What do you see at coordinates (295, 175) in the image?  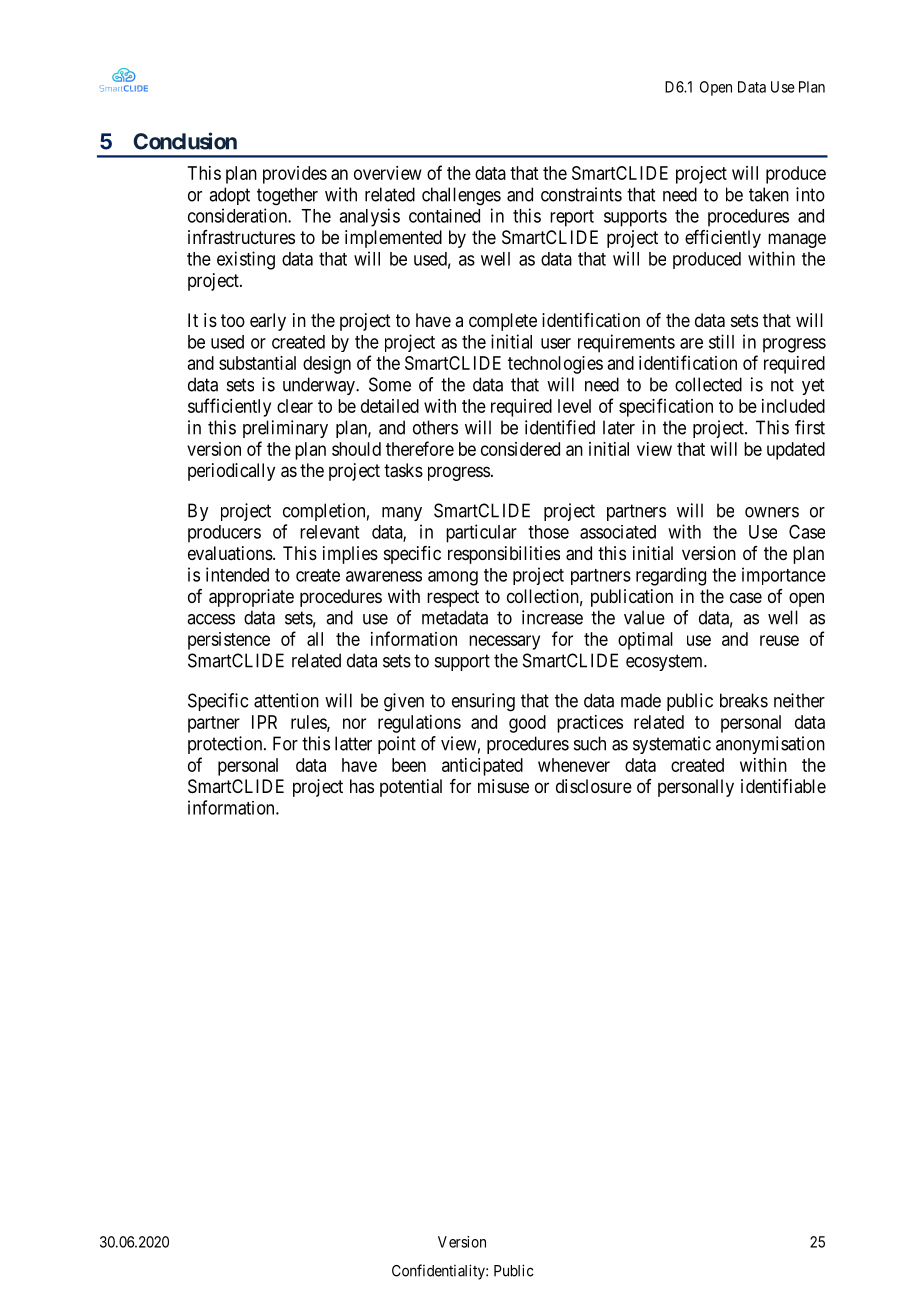 I see `provides` at bounding box center [295, 175].
